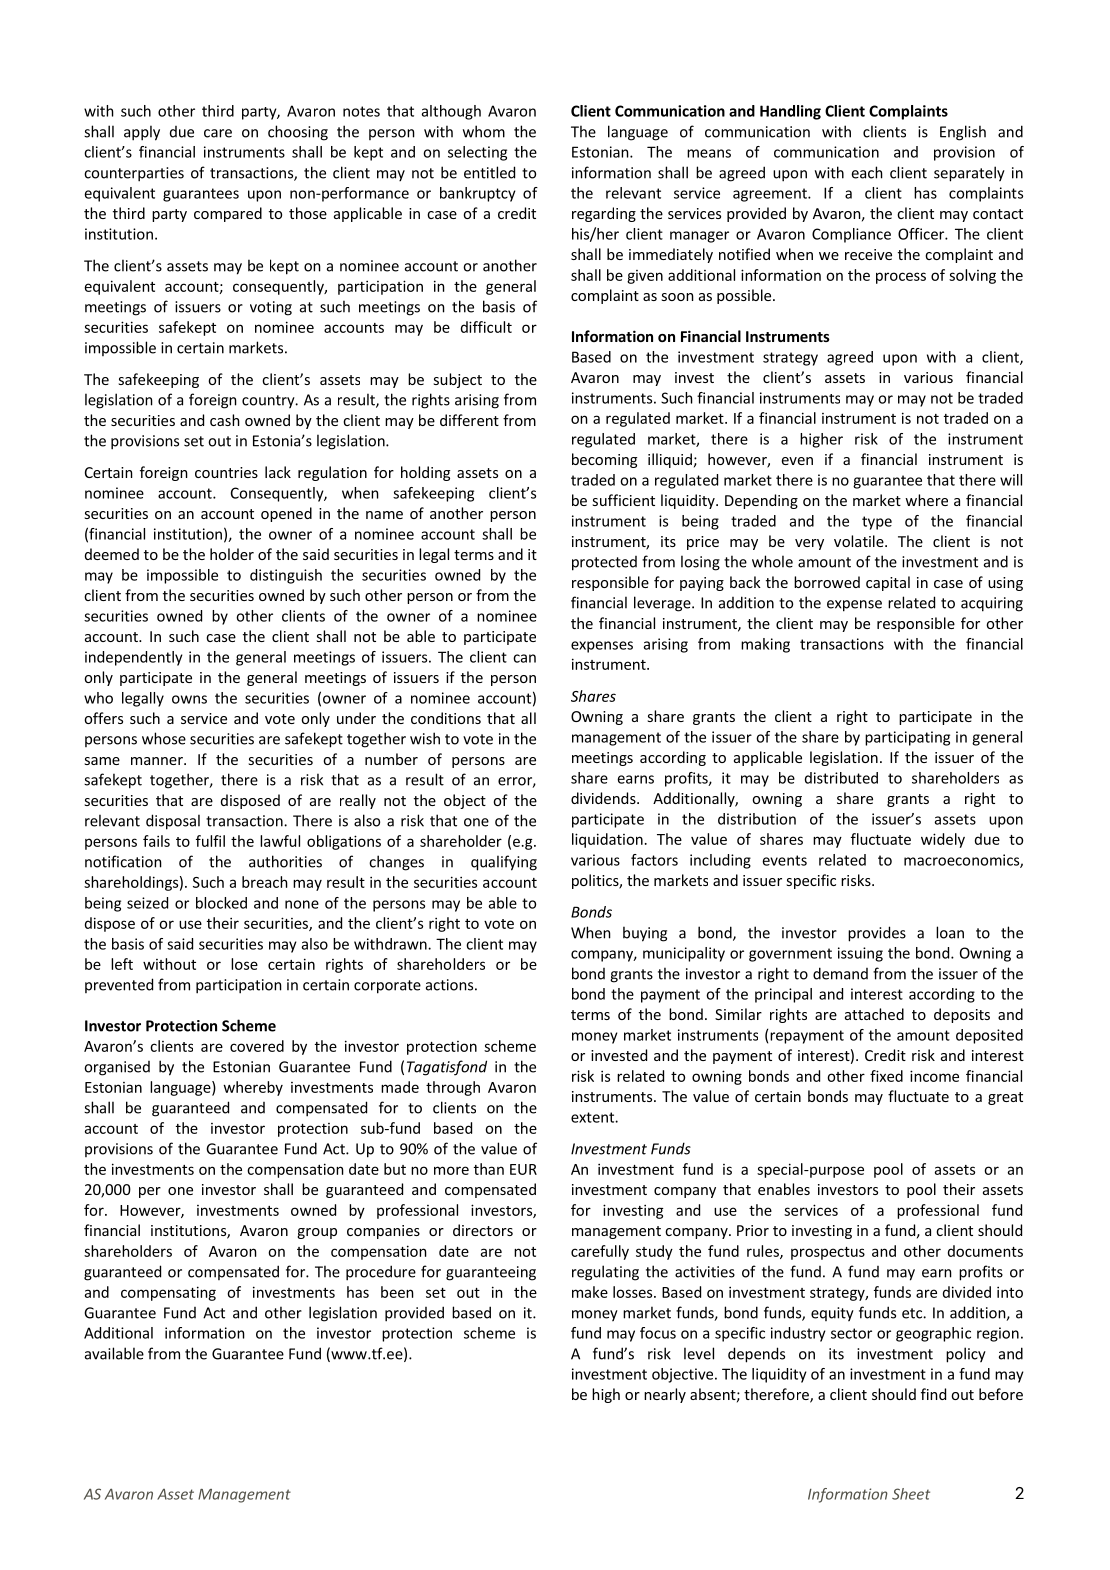  I want to click on entitled, so click(489, 172).
